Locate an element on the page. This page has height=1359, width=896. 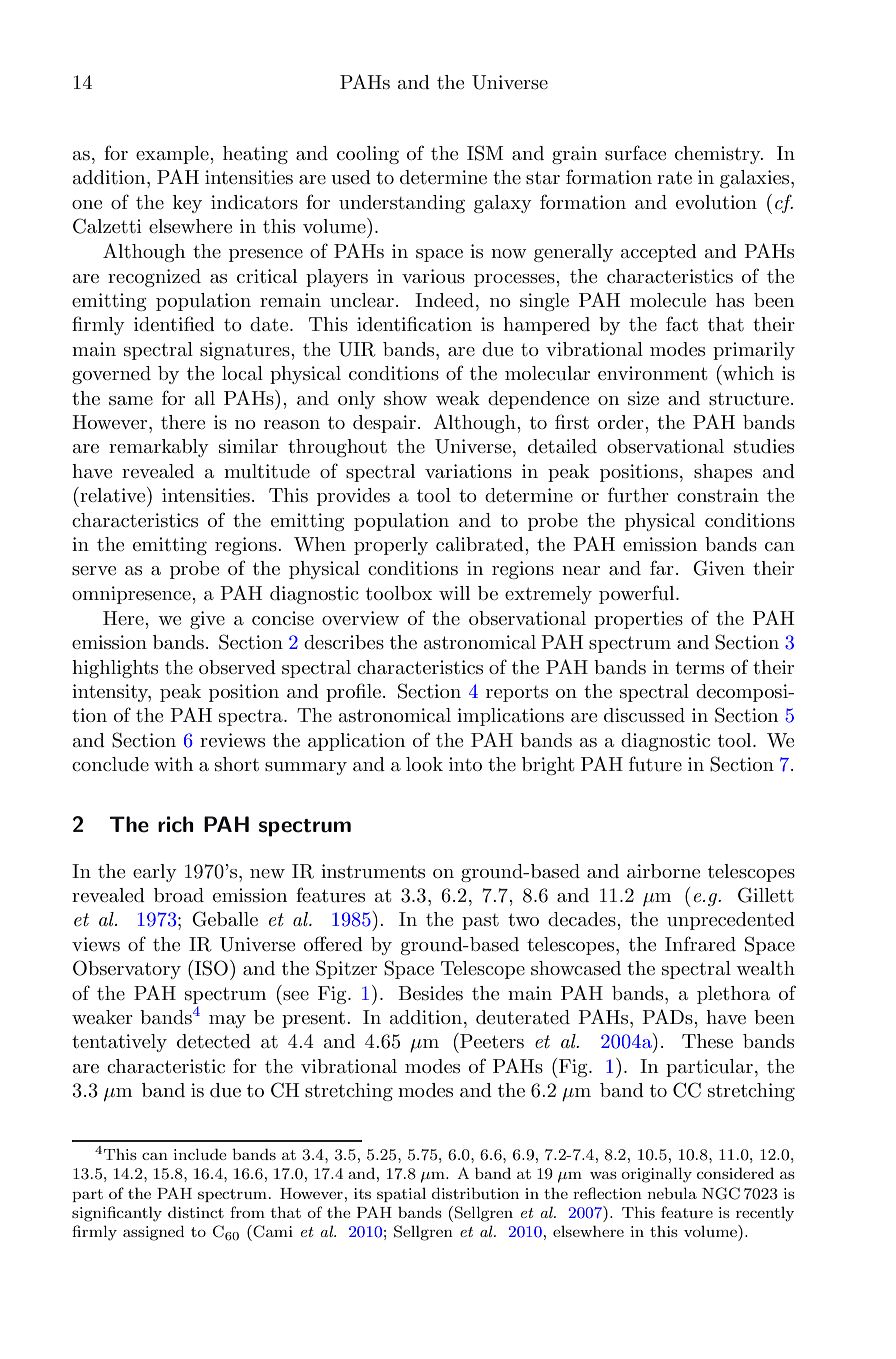
look is located at coordinates (424, 764).
